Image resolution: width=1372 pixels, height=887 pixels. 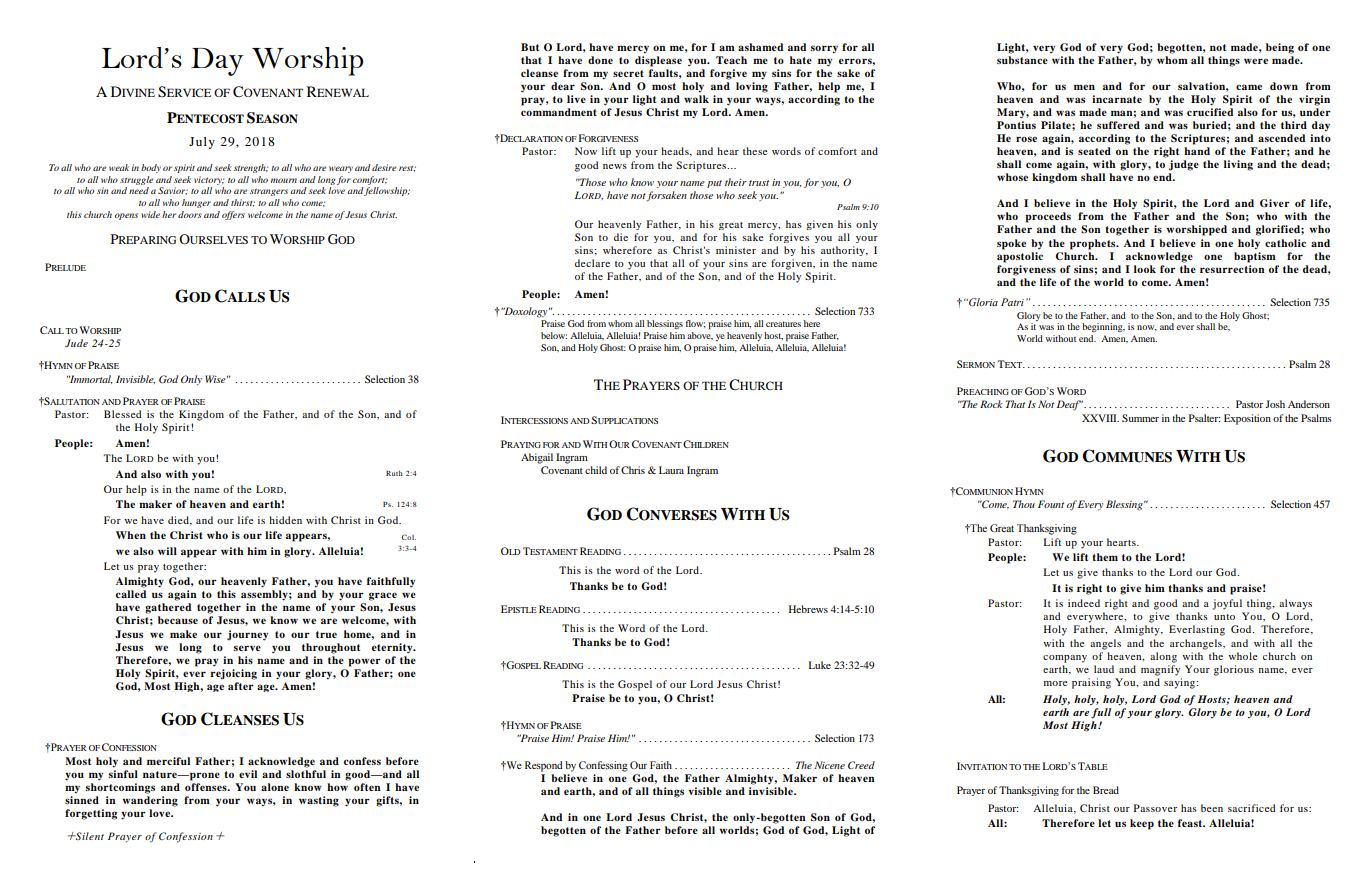 I want to click on will, so click(x=167, y=551).
